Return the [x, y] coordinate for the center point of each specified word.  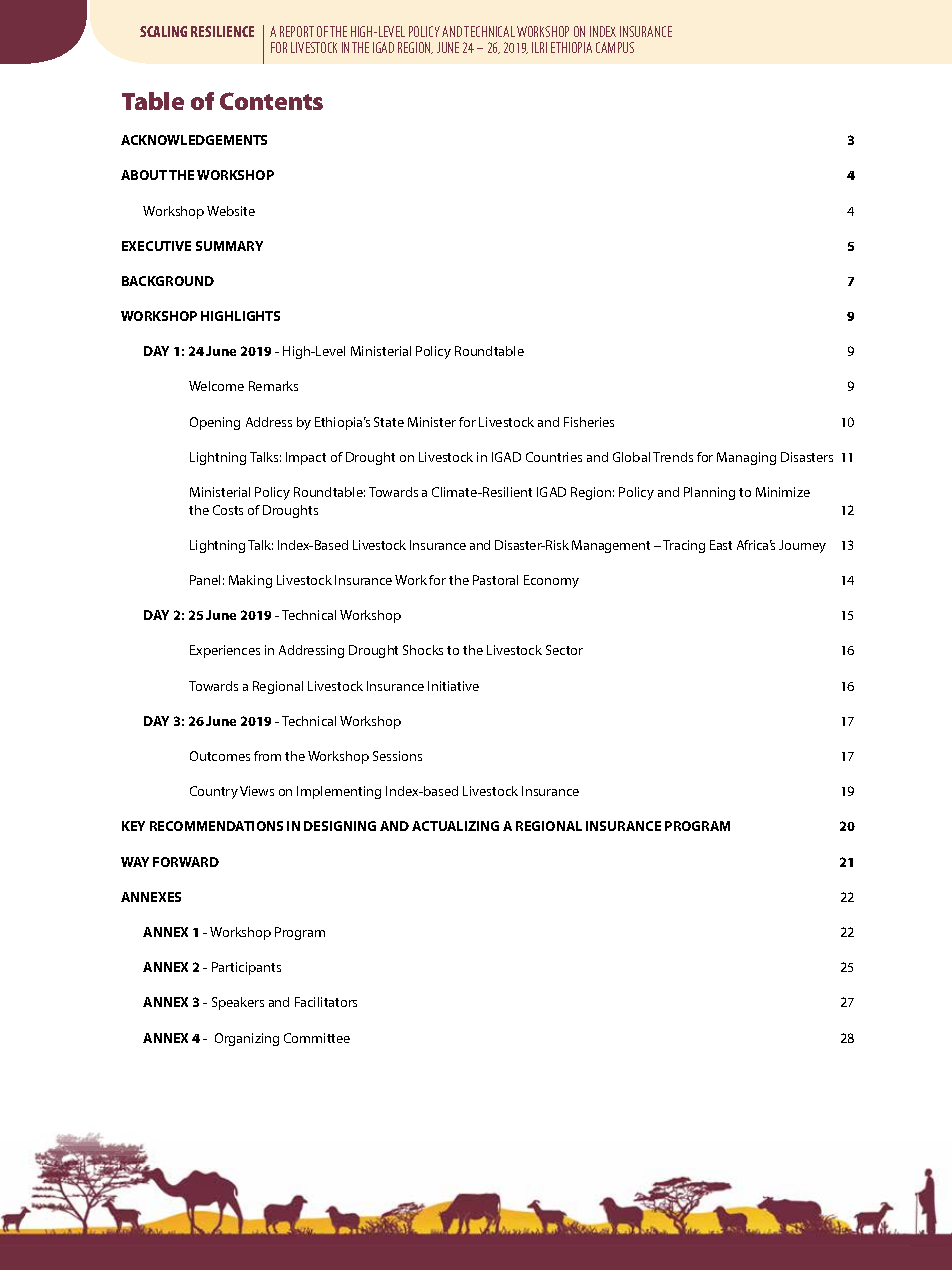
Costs [228, 510]
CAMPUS [615, 47]
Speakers [238, 1003]
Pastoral [495, 580]
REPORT [297, 31]
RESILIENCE [222, 31]
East [721, 545]
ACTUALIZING [455, 826]
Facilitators [326, 1002]
